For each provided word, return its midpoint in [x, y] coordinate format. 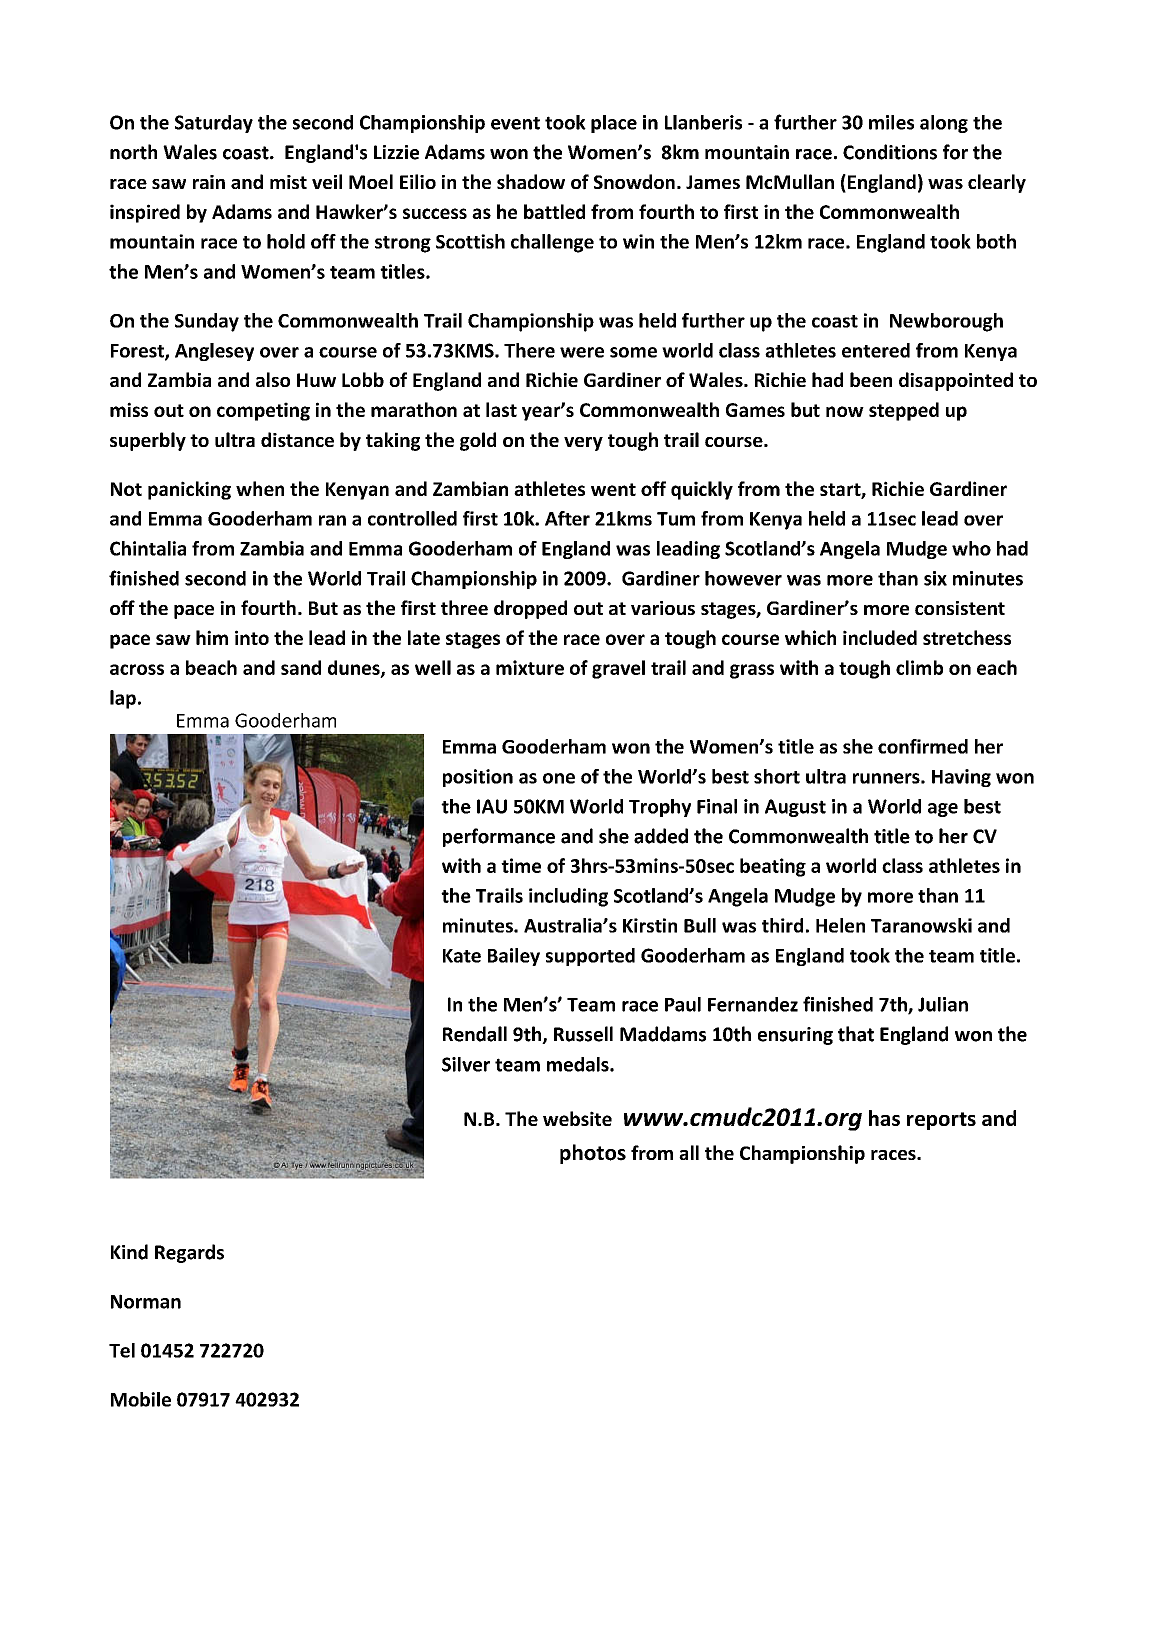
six [935, 578]
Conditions [890, 152]
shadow [531, 181]
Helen [840, 925]
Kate [462, 956]
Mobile [141, 1399]
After [567, 518]
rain [209, 182]
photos [593, 1154]
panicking [189, 490]
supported [590, 957]
